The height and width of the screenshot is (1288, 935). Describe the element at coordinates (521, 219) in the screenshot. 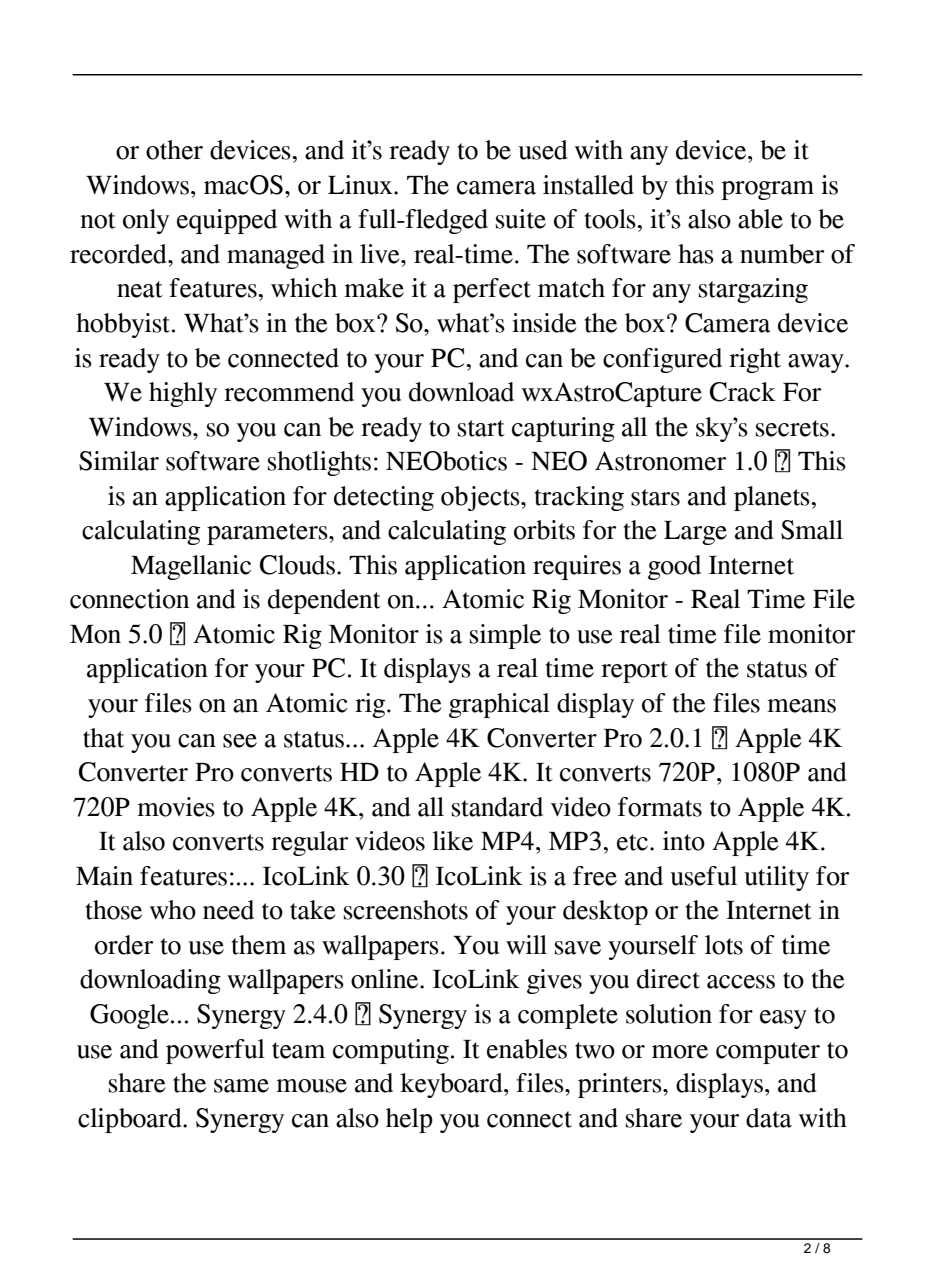

I see `suite` at that location.
